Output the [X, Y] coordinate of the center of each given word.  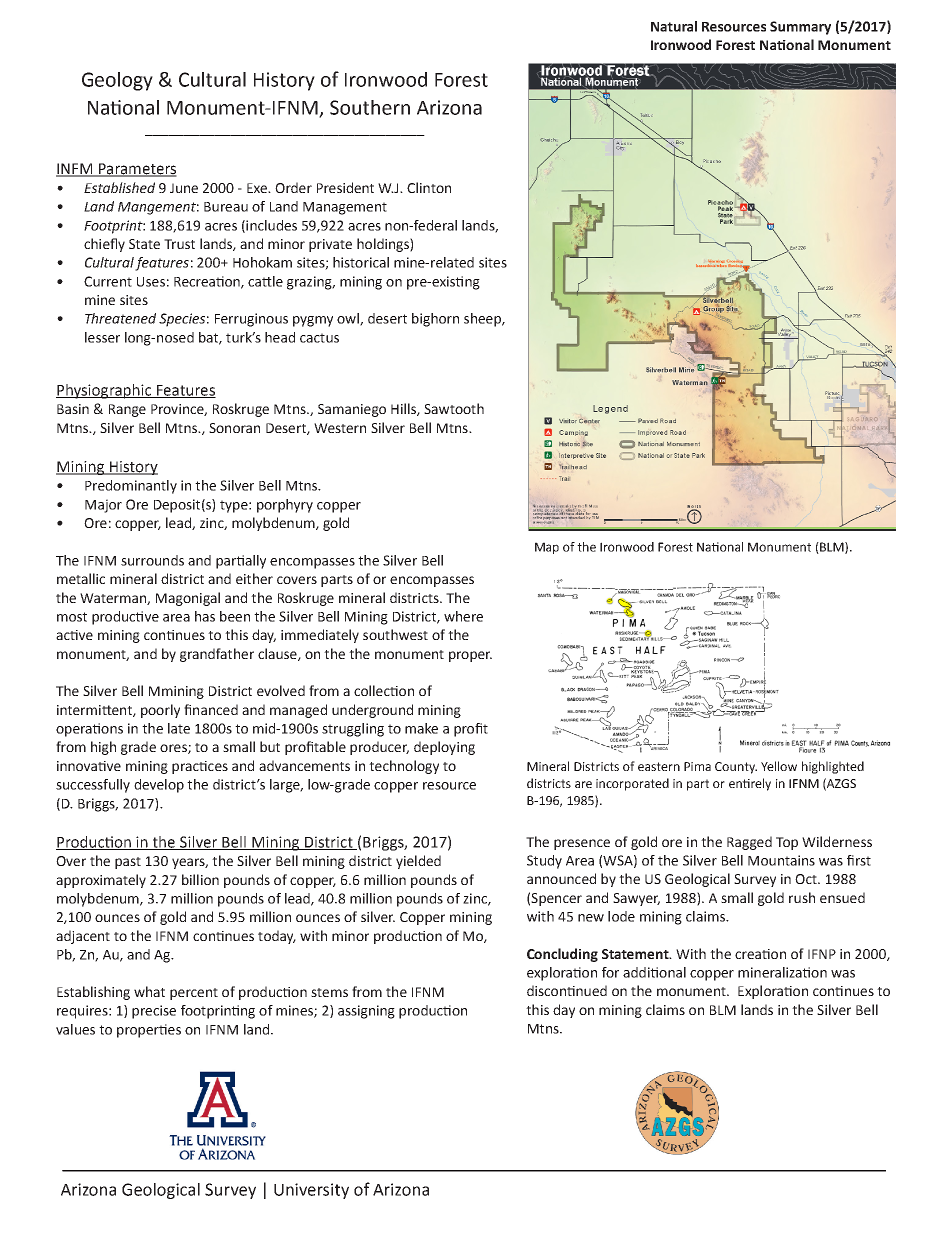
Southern [370, 107]
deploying [444, 748]
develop [159, 786]
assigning [366, 1012]
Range [127, 410]
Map [547, 548]
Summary [800, 28]
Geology [117, 81]
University [311, 1191]
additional [654, 972]
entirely [750, 784]
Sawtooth [454, 408]
